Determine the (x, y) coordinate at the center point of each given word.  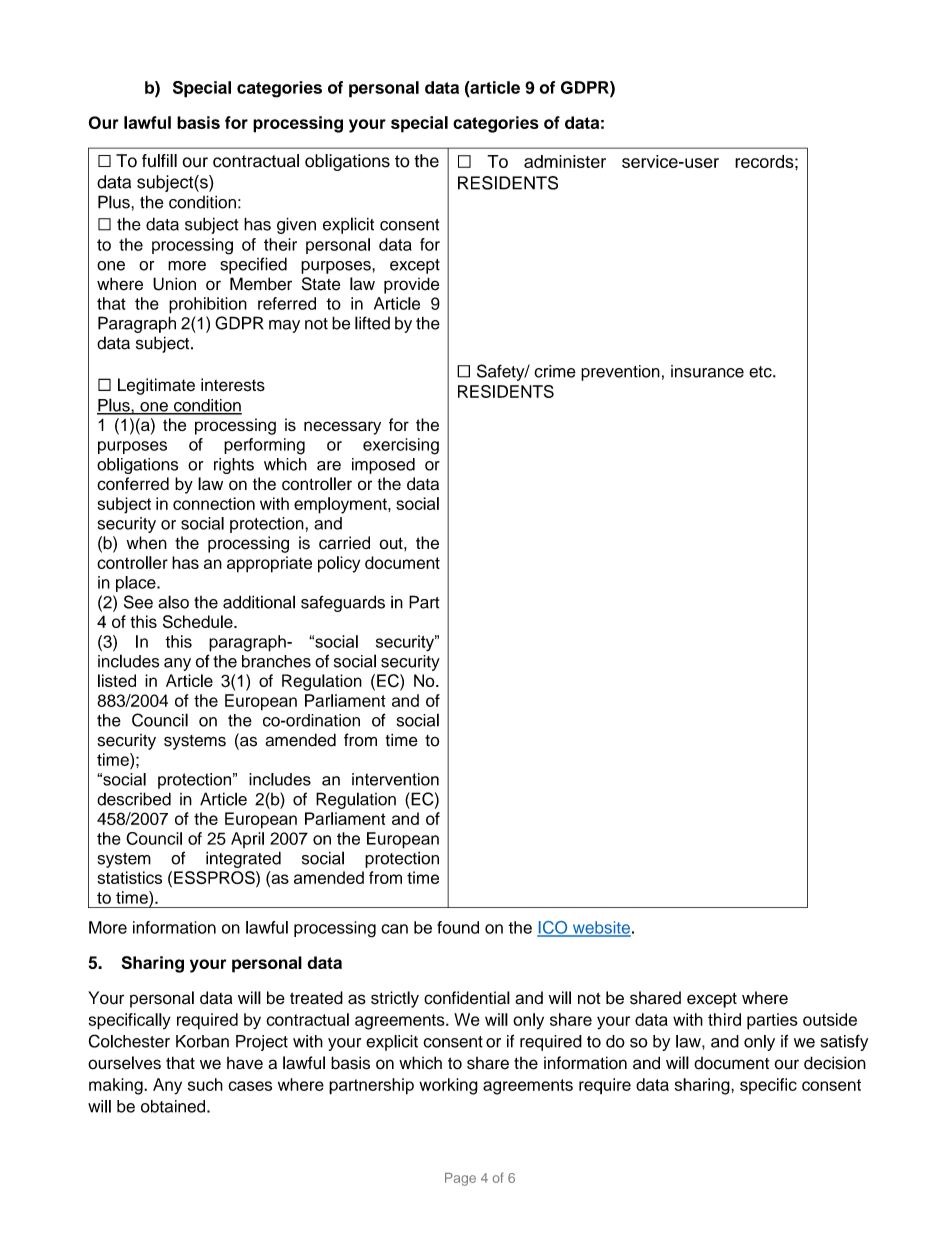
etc (761, 372)
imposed (383, 466)
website (600, 928)
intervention (395, 779)
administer (565, 161)
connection (214, 503)
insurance (707, 371)
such (205, 1084)
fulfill (159, 161)
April (247, 840)
